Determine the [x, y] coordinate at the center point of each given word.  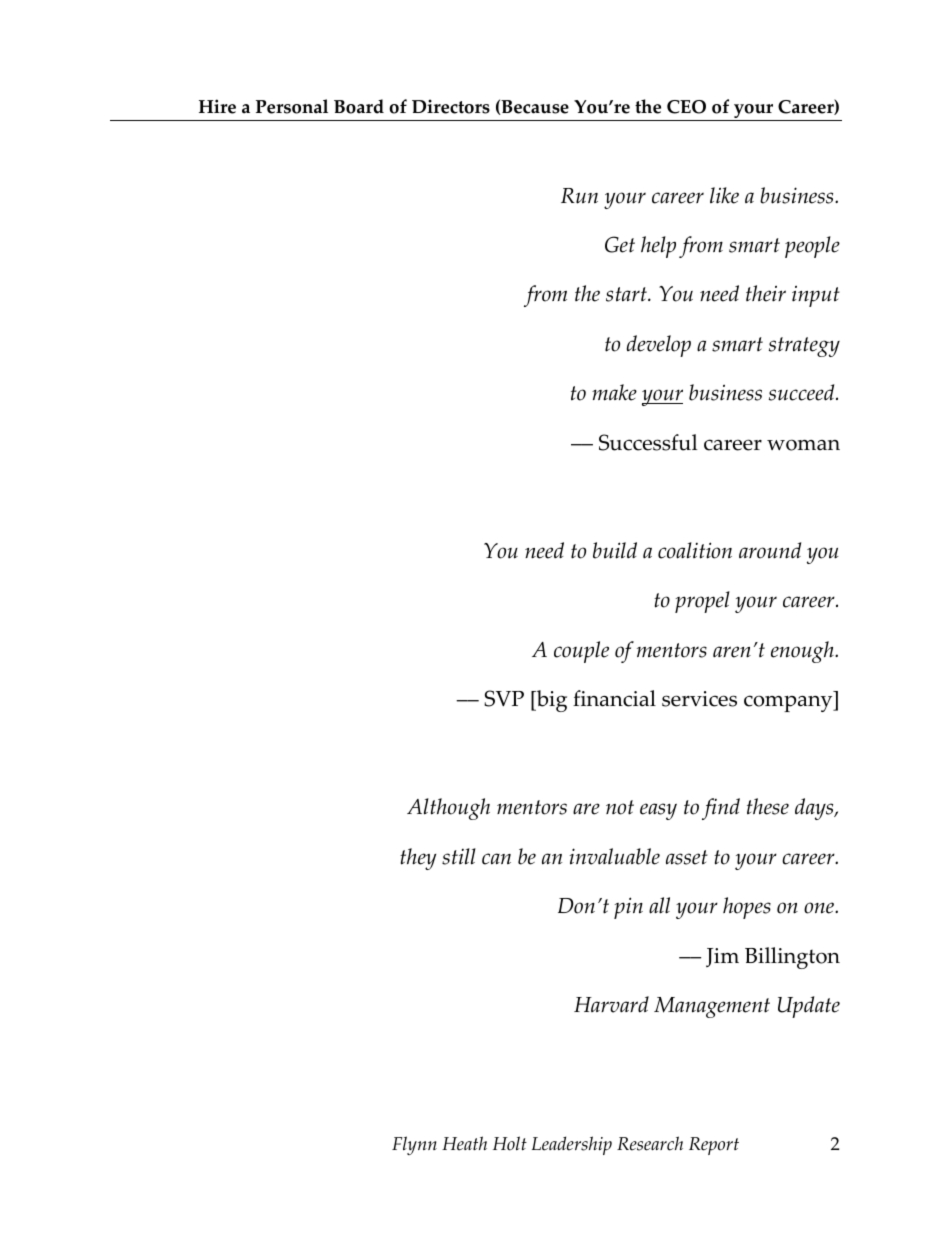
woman [803, 445]
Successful [648, 442]
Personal [292, 106]
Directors [451, 106]
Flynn [414, 1145]
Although [448, 809]
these [768, 806]
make [614, 392]
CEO [686, 107]
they [418, 859]
